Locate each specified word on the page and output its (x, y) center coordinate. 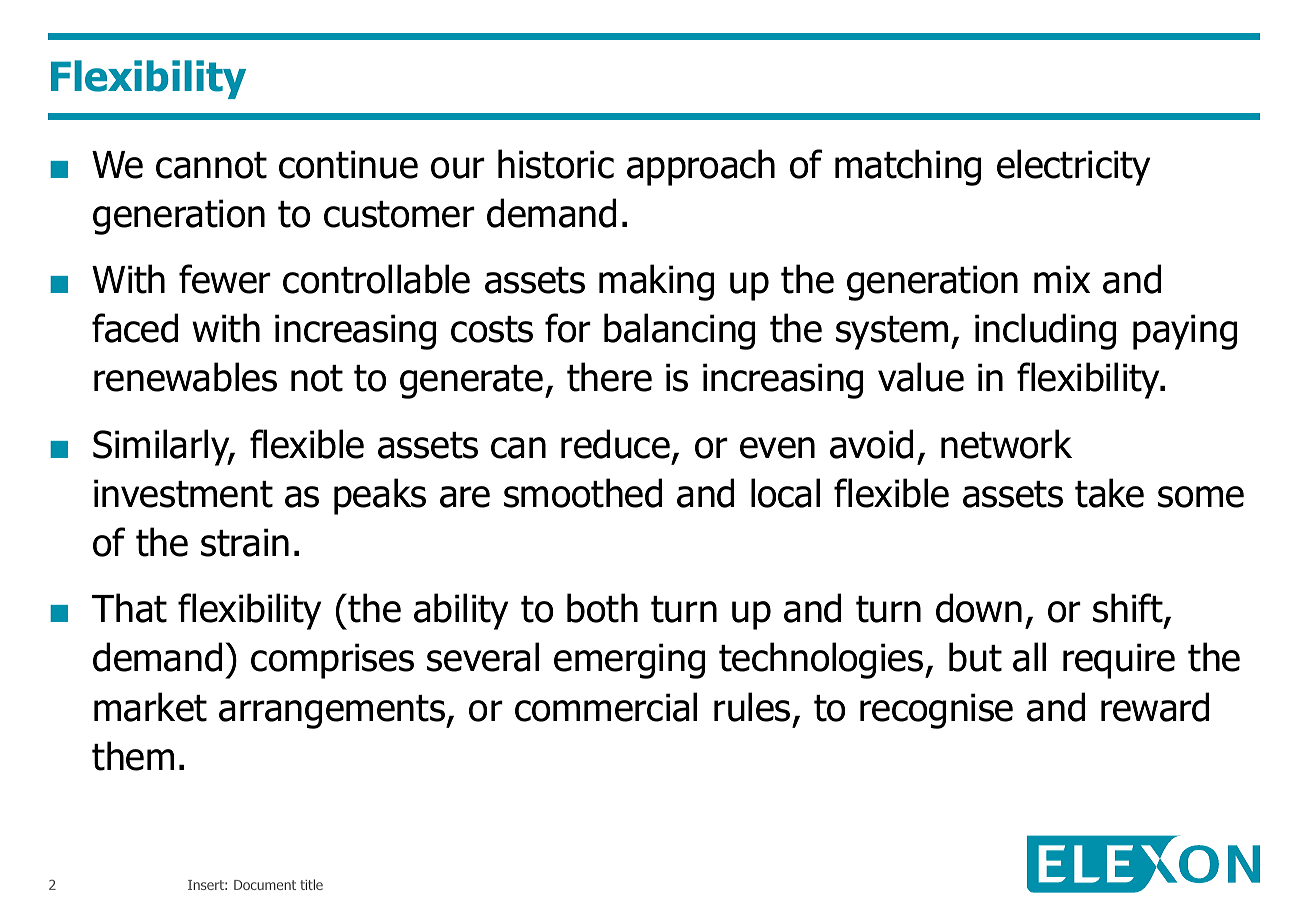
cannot (211, 165)
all (1029, 657)
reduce (615, 444)
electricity (1073, 167)
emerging (629, 661)
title (311, 884)
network (1006, 444)
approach (701, 167)
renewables (185, 377)
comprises (332, 661)
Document (265, 885)
